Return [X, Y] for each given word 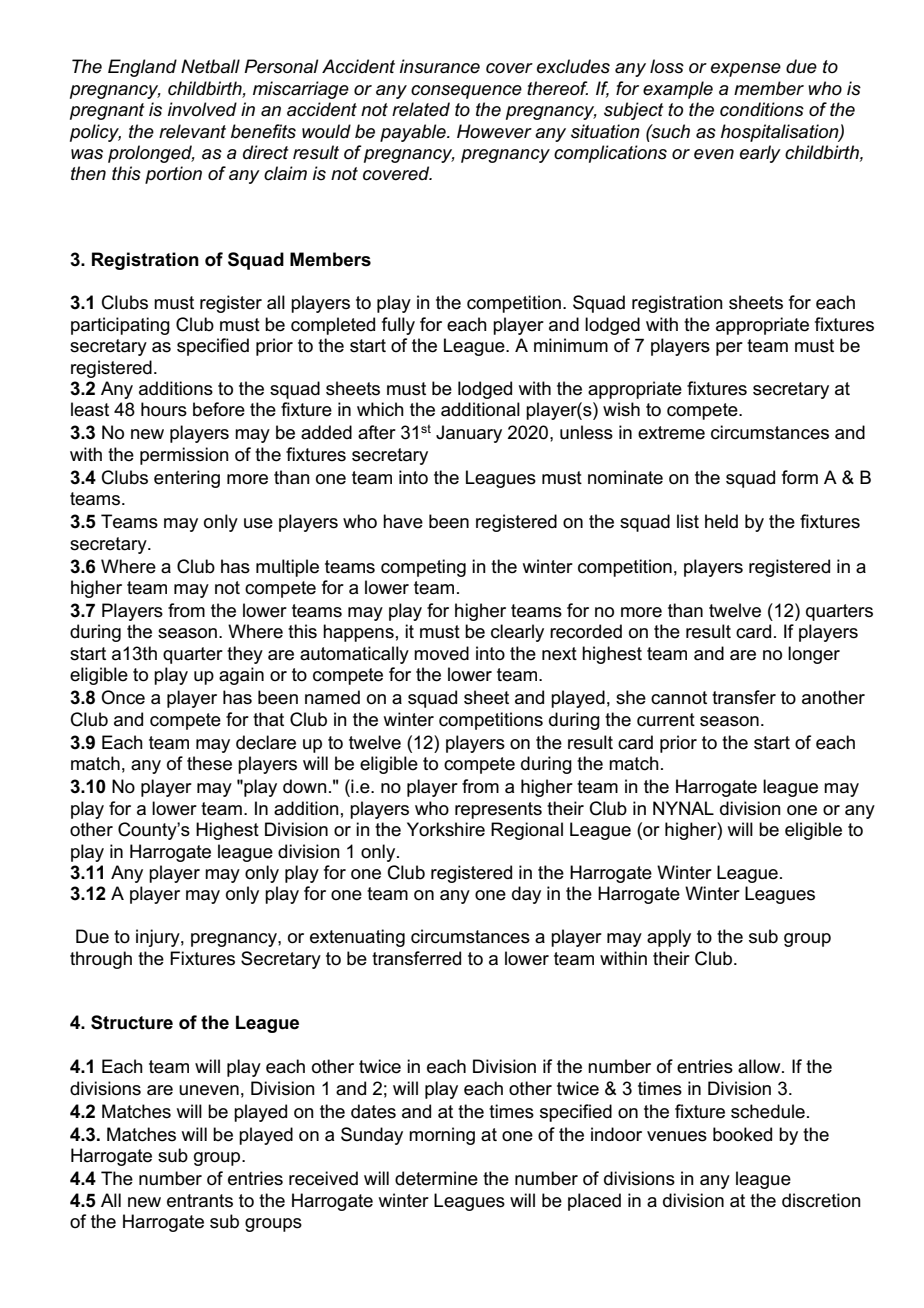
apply [669, 938]
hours [164, 409]
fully [398, 326]
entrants [200, 1201]
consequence [466, 92]
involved [202, 109]
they [245, 655]
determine [436, 1178]
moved [441, 653]
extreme [671, 433]
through [101, 960]
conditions [762, 109]
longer [814, 655]
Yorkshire [446, 829]
